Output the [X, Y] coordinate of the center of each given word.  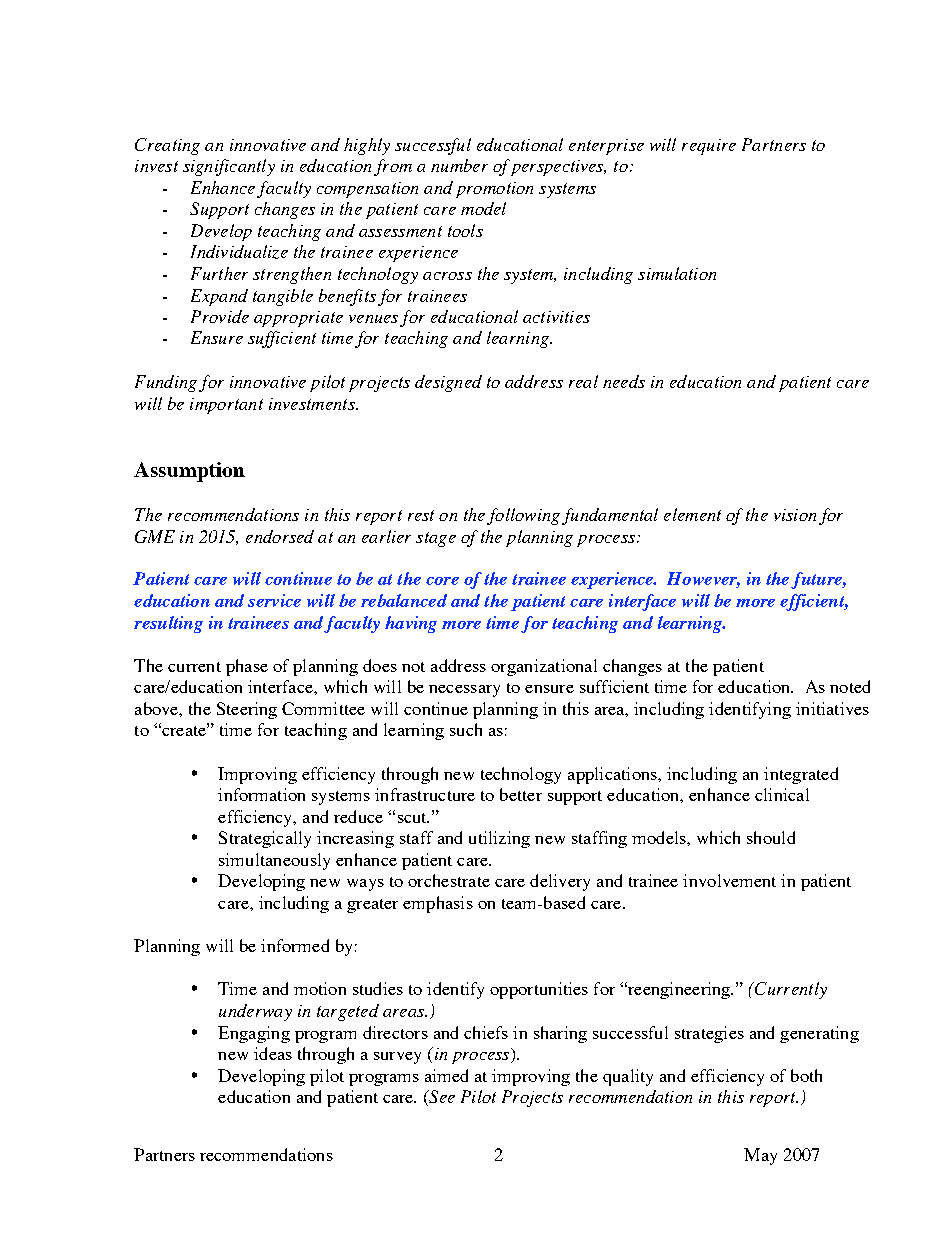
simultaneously [274, 861]
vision [795, 515]
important [226, 406]
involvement [729, 880]
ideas [273, 1053]
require [709, 147]
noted [850, 686]
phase [247, 667]
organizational [544, 667]
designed [448, 383]
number [459, 165]
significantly [229, 167]
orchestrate [449, 880]
